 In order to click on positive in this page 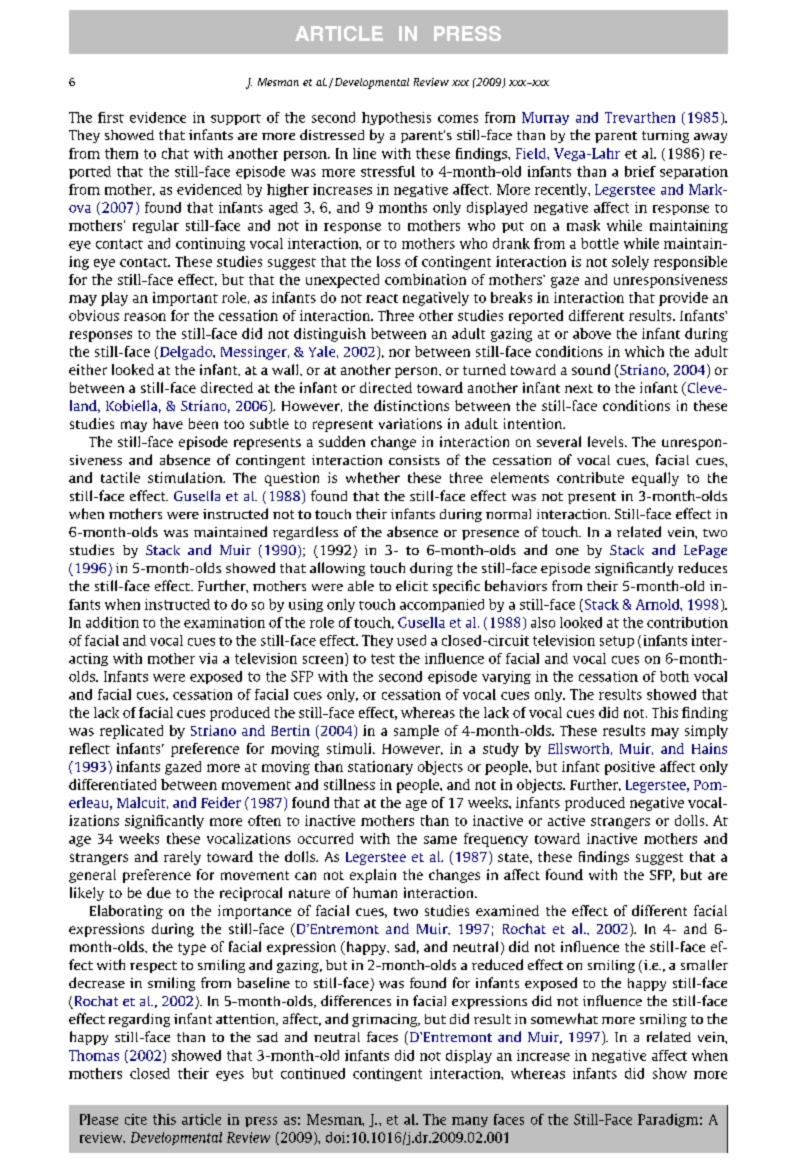, I will do `click(630, 768)`.
